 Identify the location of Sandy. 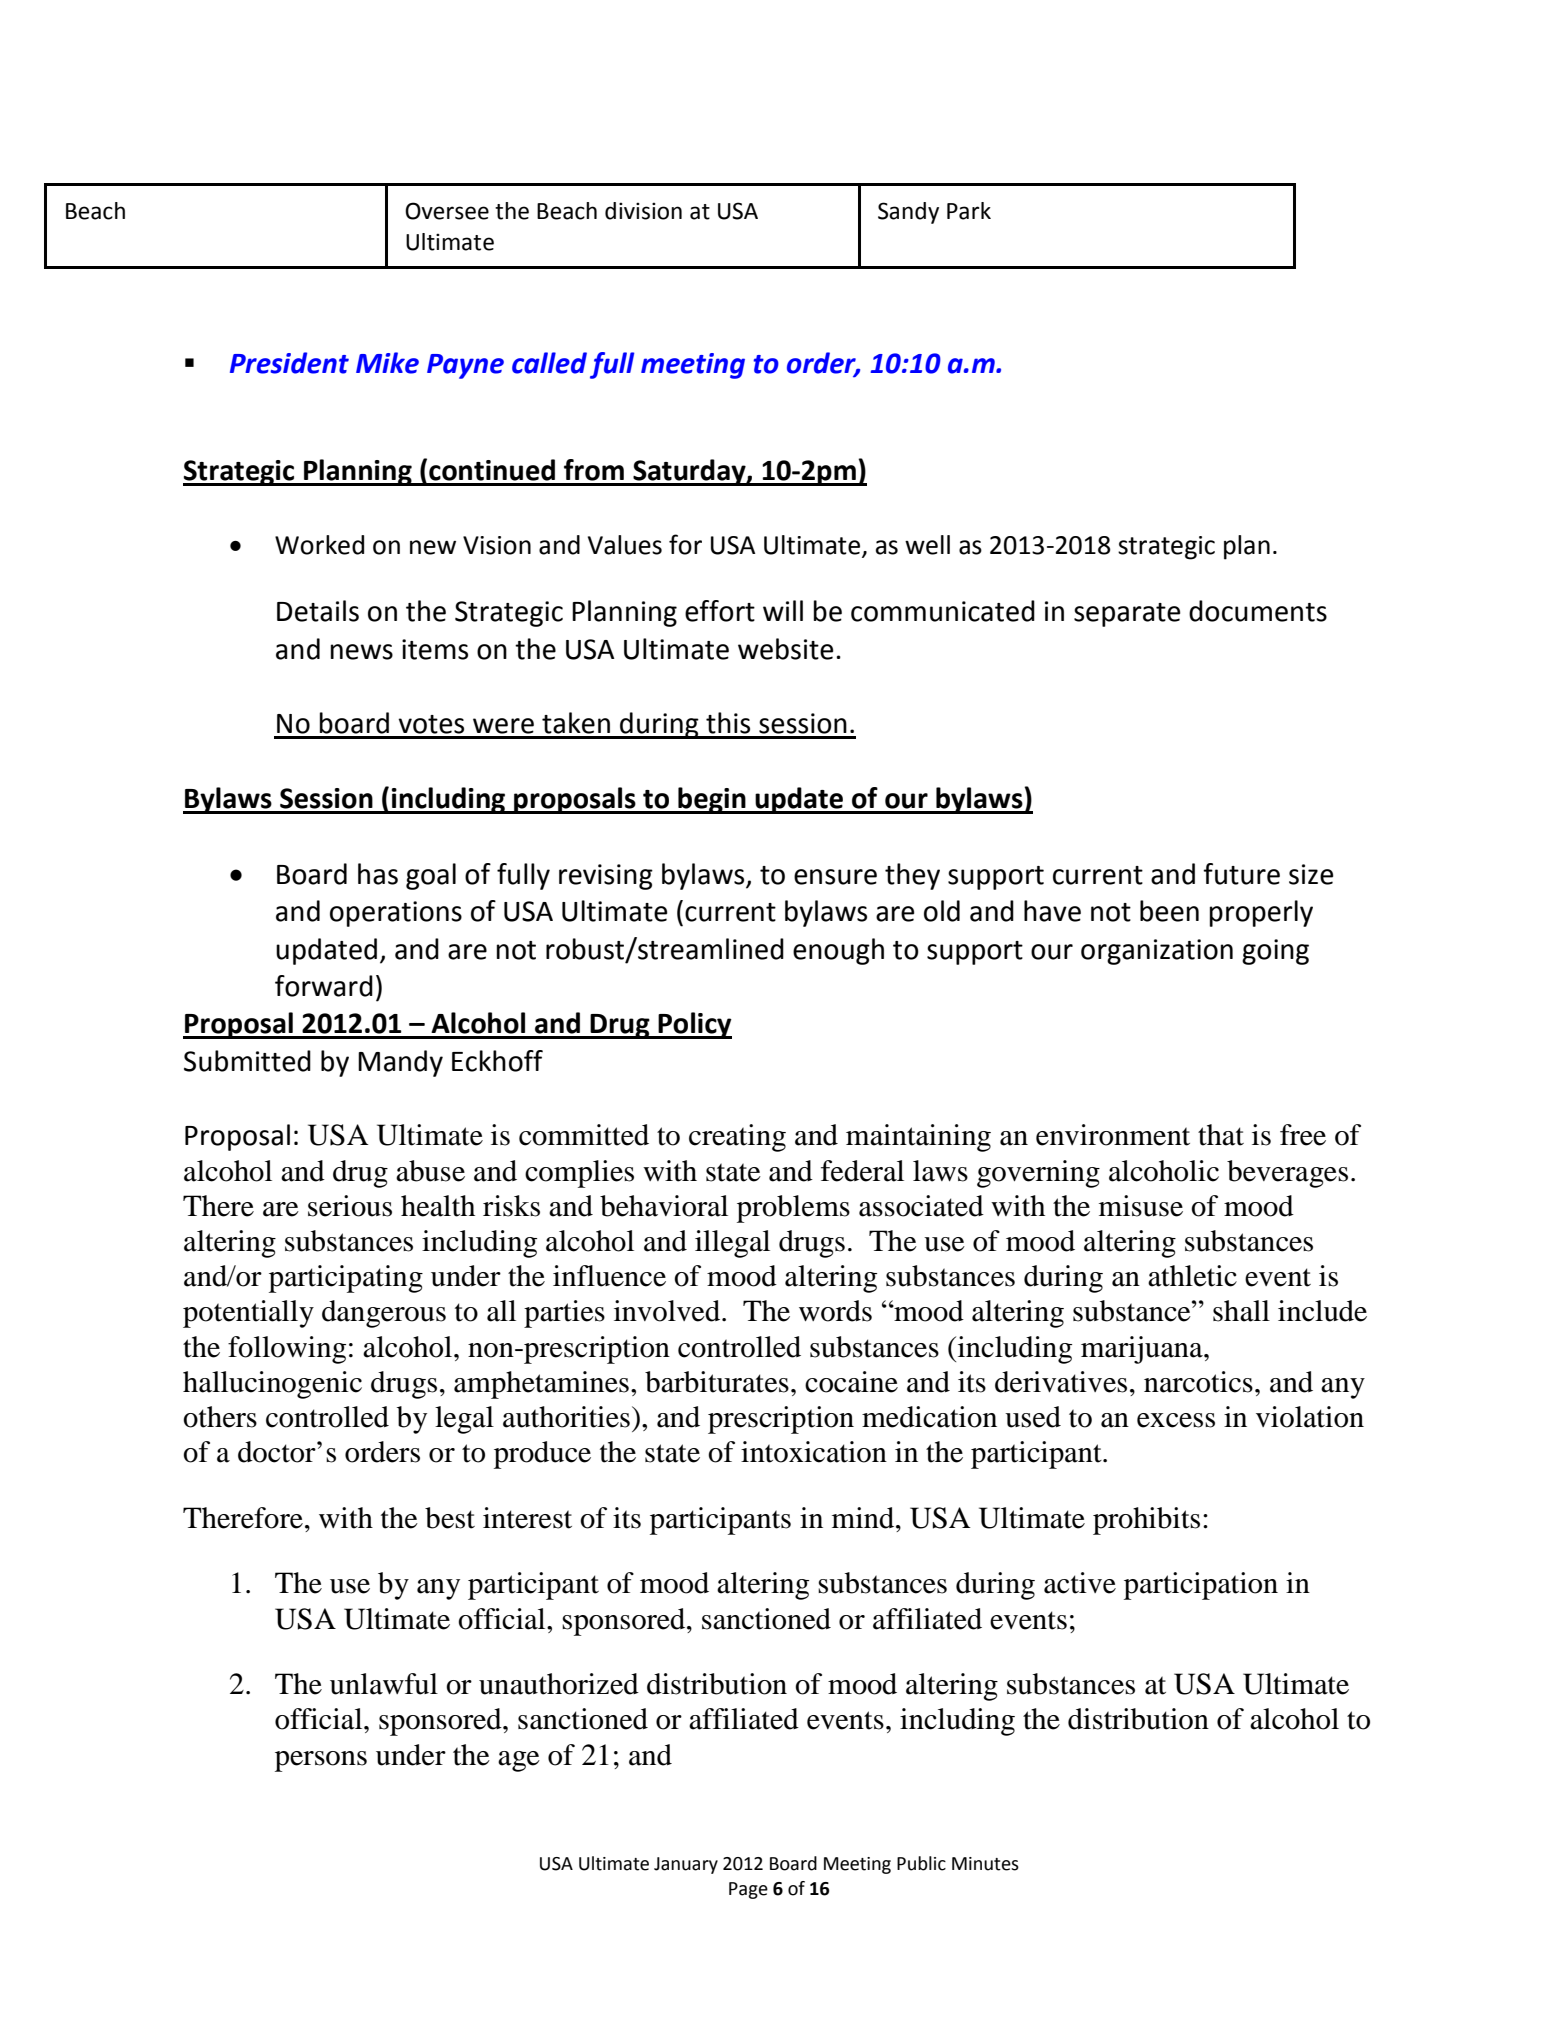
(908, 213).
